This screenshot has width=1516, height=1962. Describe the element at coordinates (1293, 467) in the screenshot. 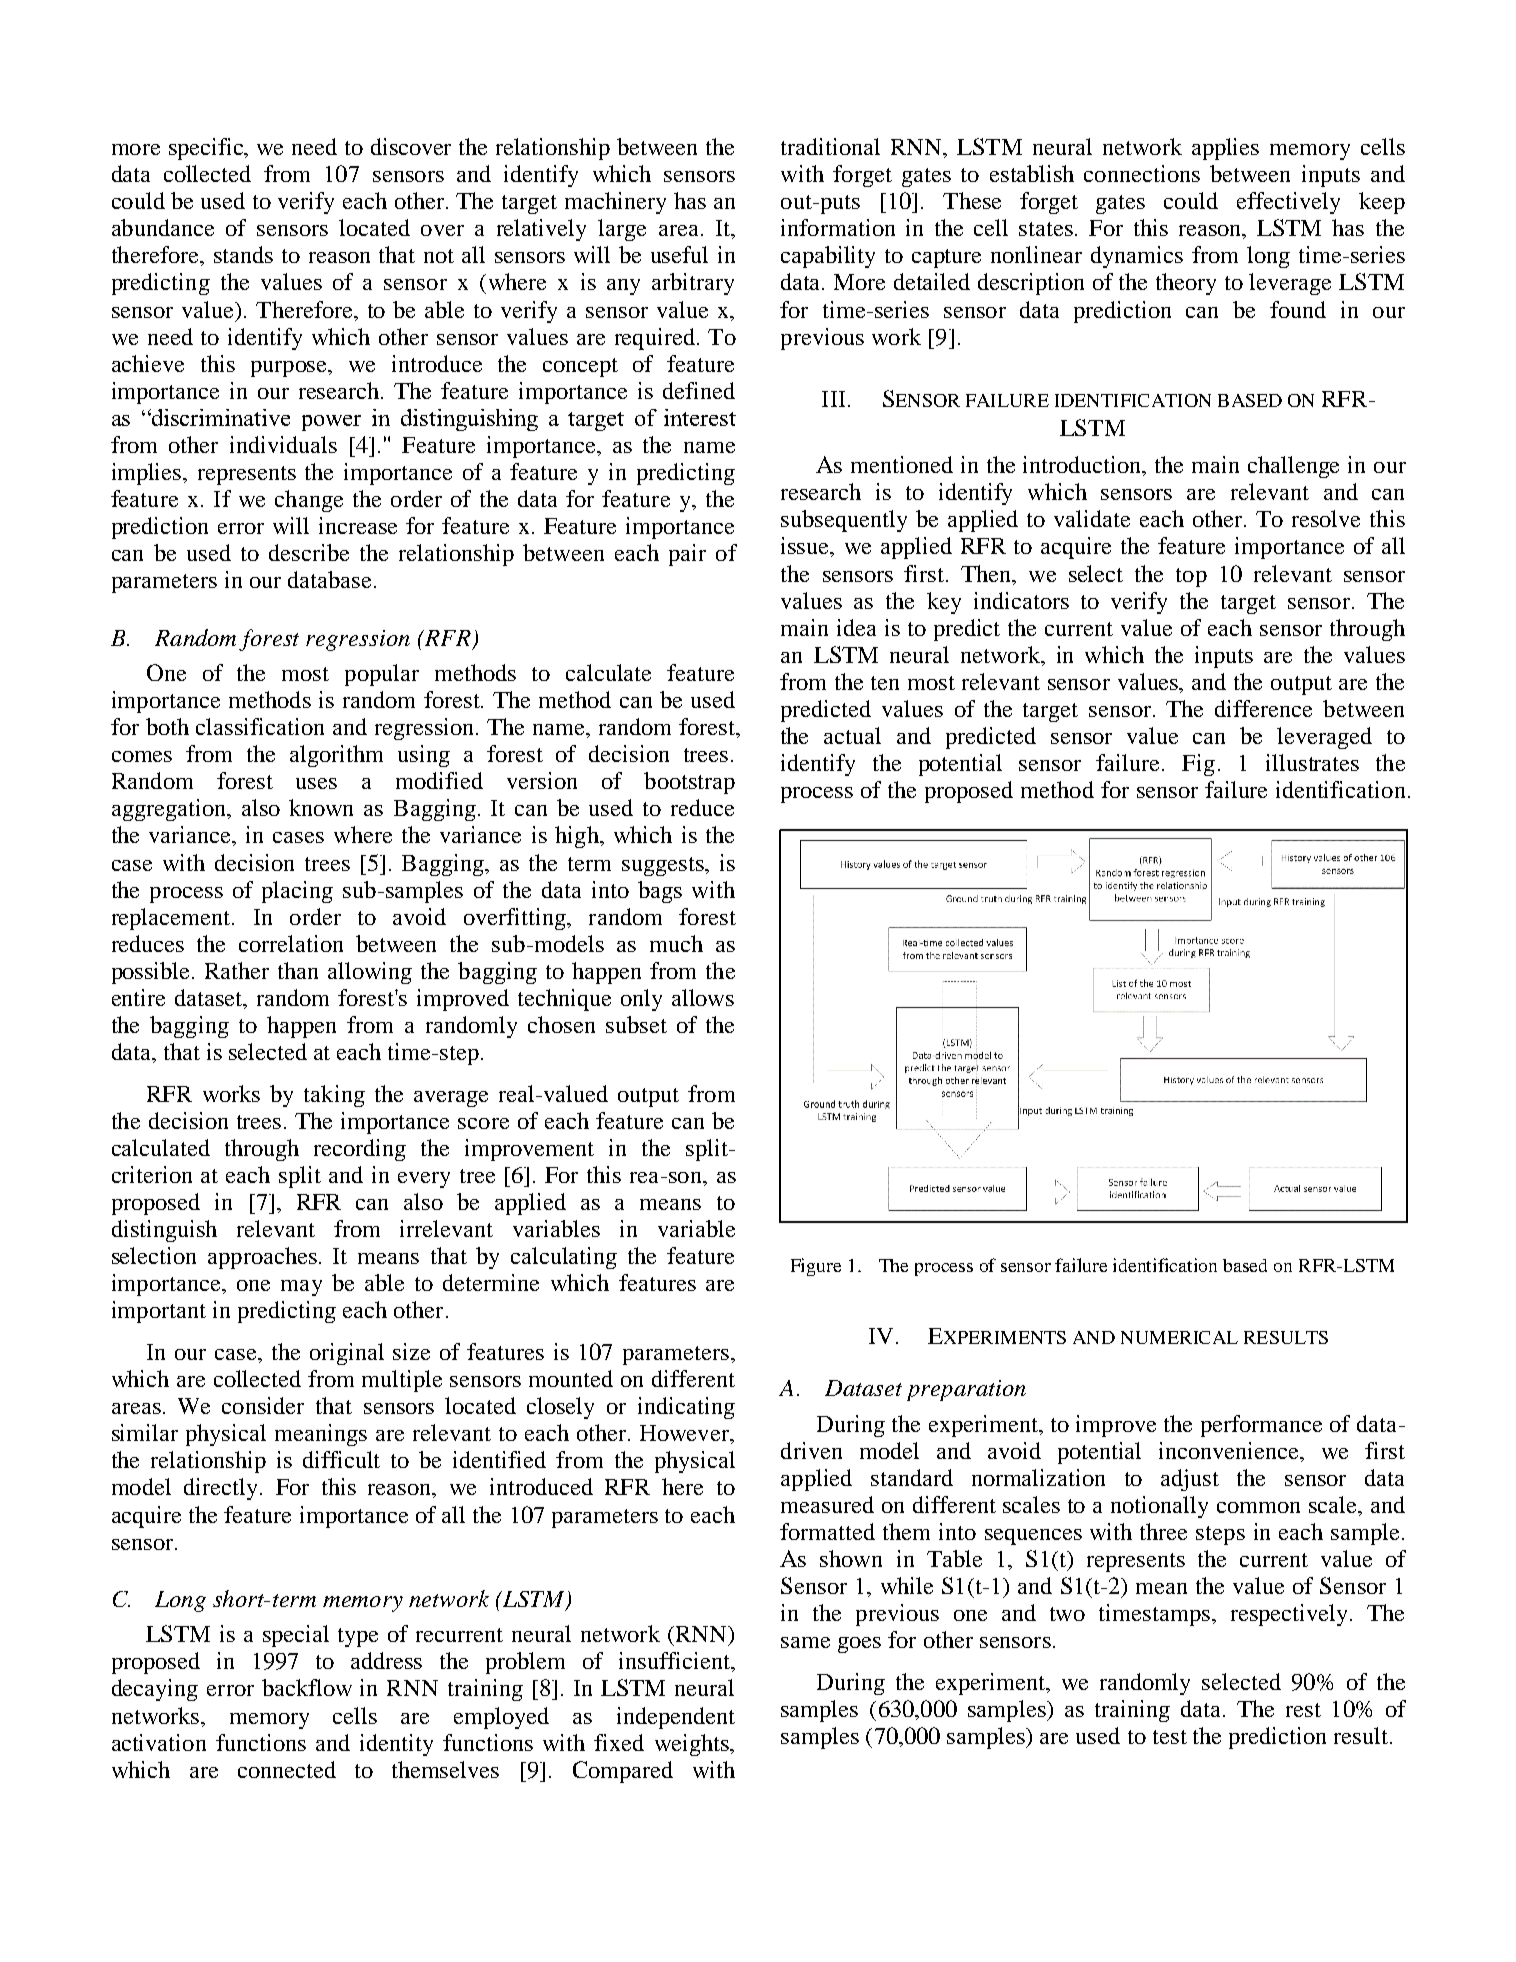

I see `challenge` at that location.
